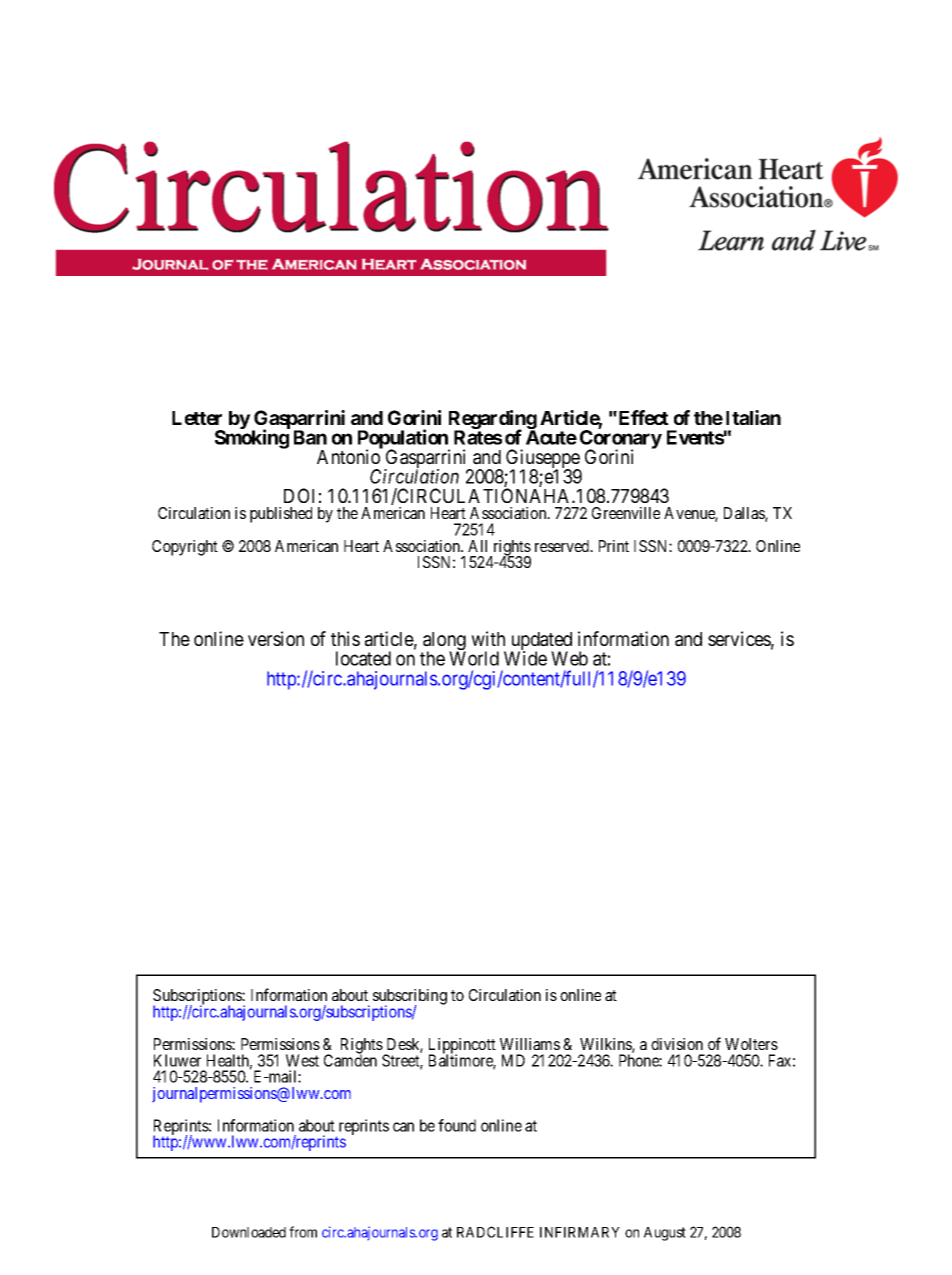 The image size is (952, 1275). What do you see at coordinates (410, 998) in the image?
I see `subscribing` at bounding box center [410, 998].
